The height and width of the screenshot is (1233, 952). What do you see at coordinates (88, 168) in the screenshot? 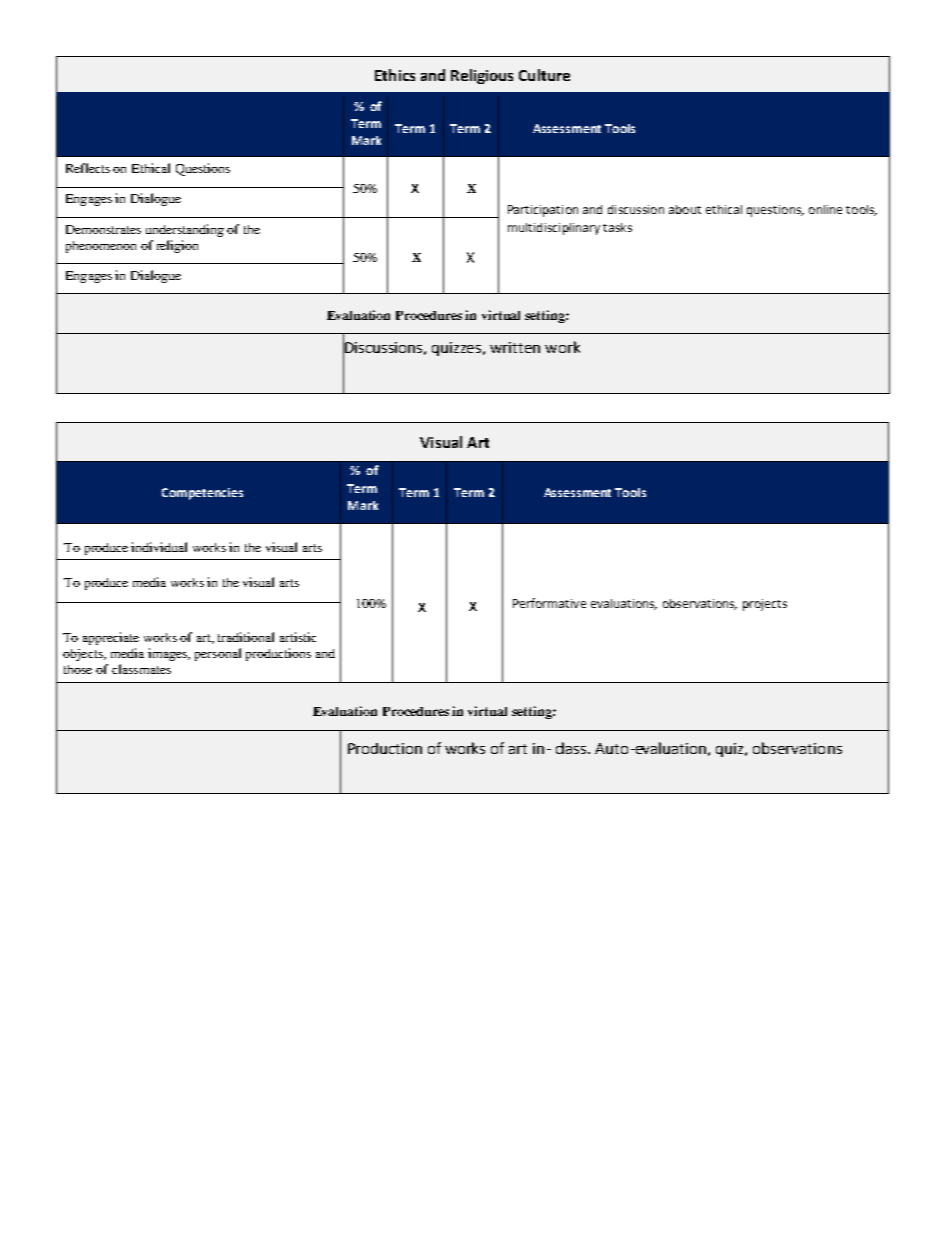
I see `Reflects` at bounding box center [88, 168].
